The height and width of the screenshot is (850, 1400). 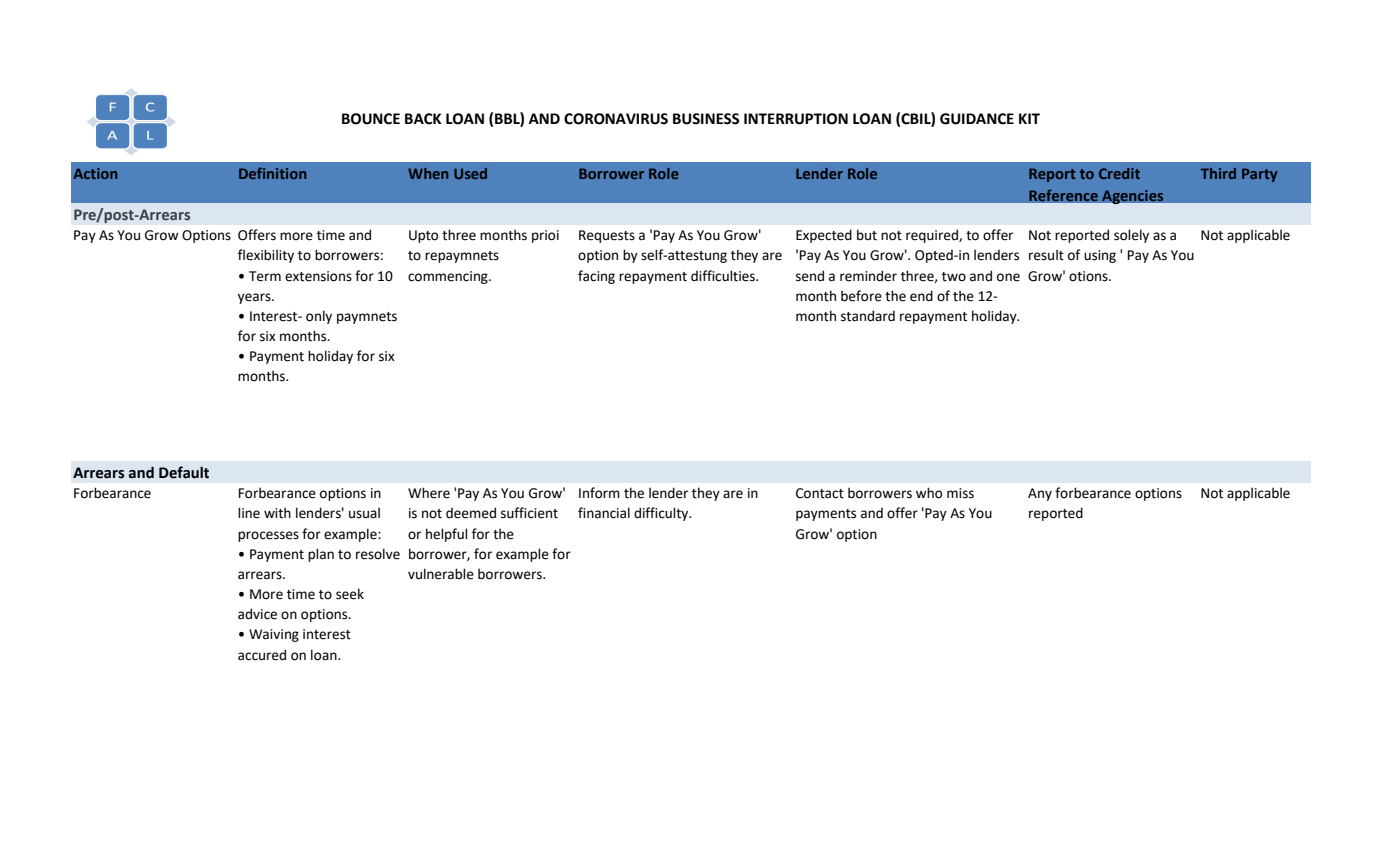 What do you see at coordinates (1029, 118) in the screenshot?
I see `KIT` at bounding box center [1029, 118].
